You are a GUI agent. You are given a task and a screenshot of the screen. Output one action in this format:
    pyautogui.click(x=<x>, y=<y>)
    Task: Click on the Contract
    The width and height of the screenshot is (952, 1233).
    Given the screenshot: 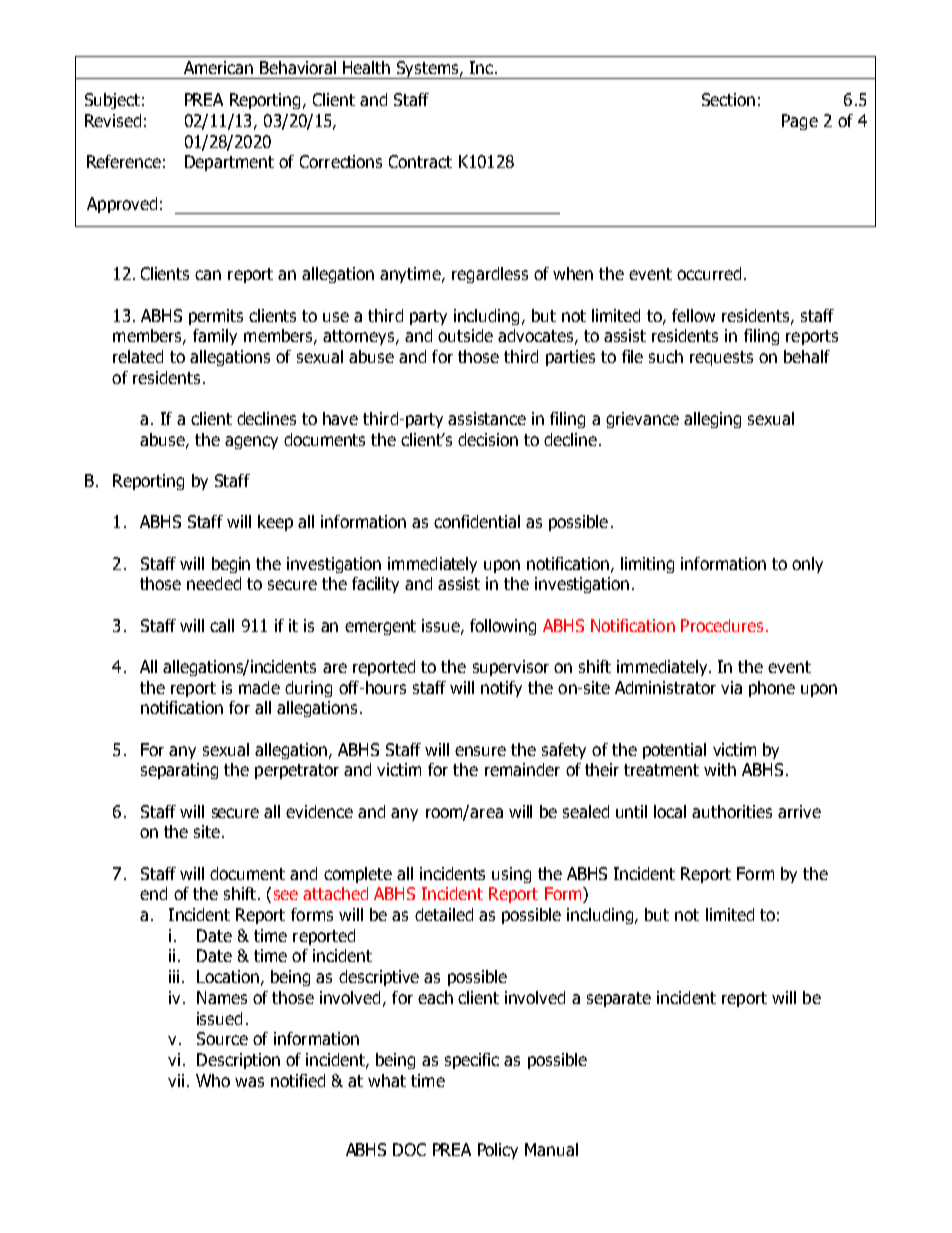 What is the action you would take?
    pyautogui.click(x=420, y=161)
